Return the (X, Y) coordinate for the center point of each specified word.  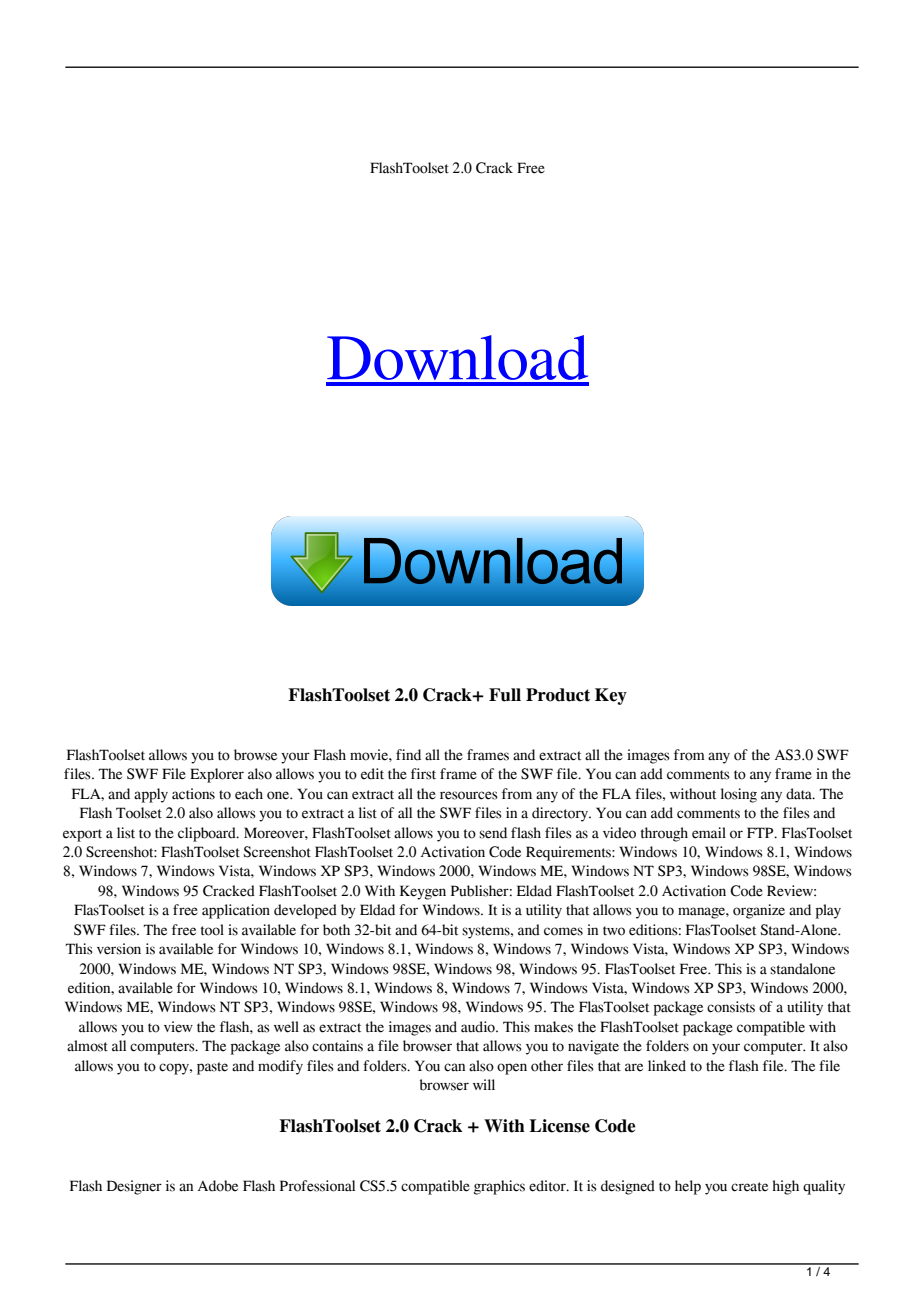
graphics (499, 1187)
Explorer (217, 775)
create (749, 1187)
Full (505, 695)
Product (558, 695)
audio (479, 1027)
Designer (134, 1187)
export (82, 835)
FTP (761, 832)
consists (731, 1007)
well (286, 1027)
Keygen (423, 892)
